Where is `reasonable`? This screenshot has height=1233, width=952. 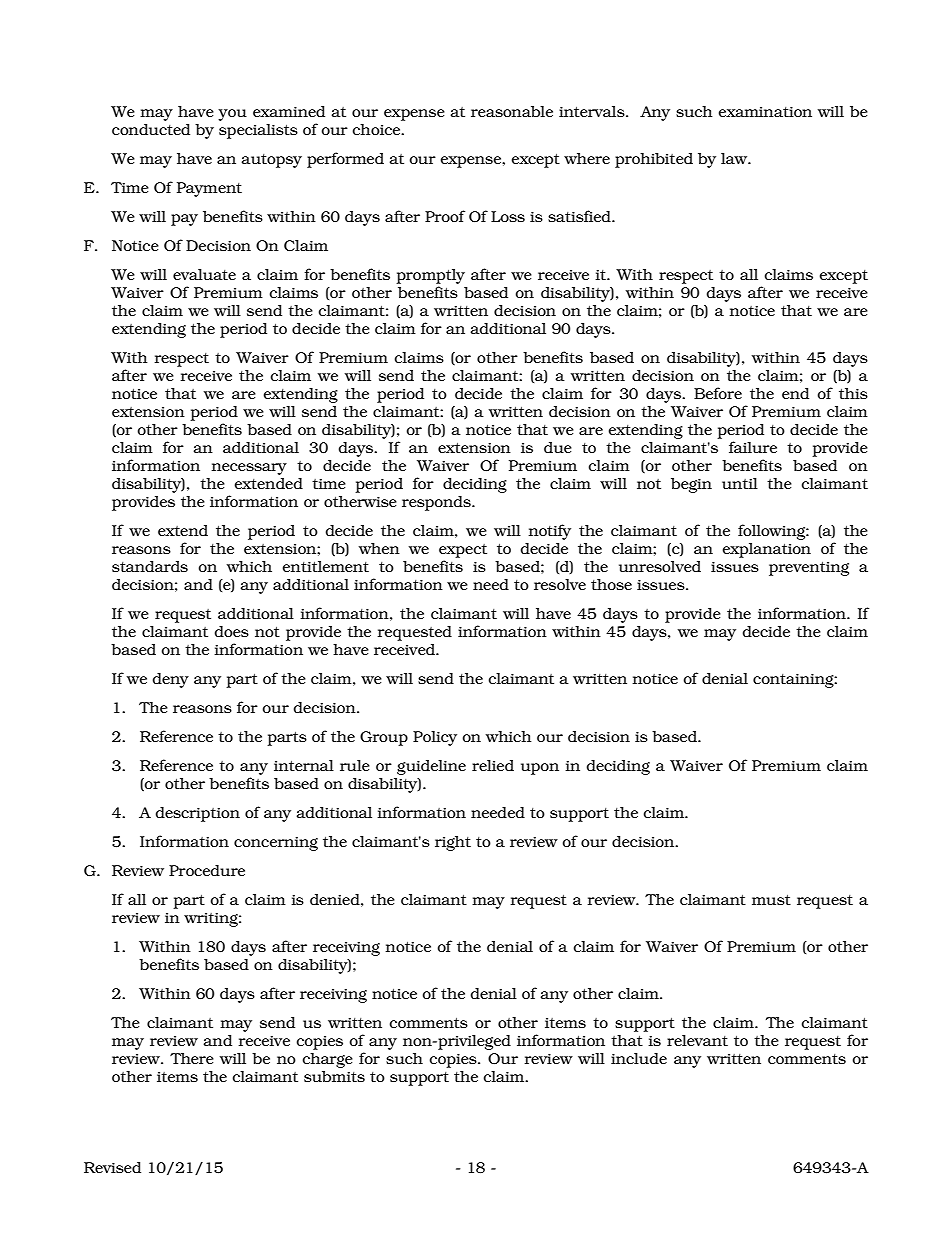
reasonable is located at coordinates (512, 111).
